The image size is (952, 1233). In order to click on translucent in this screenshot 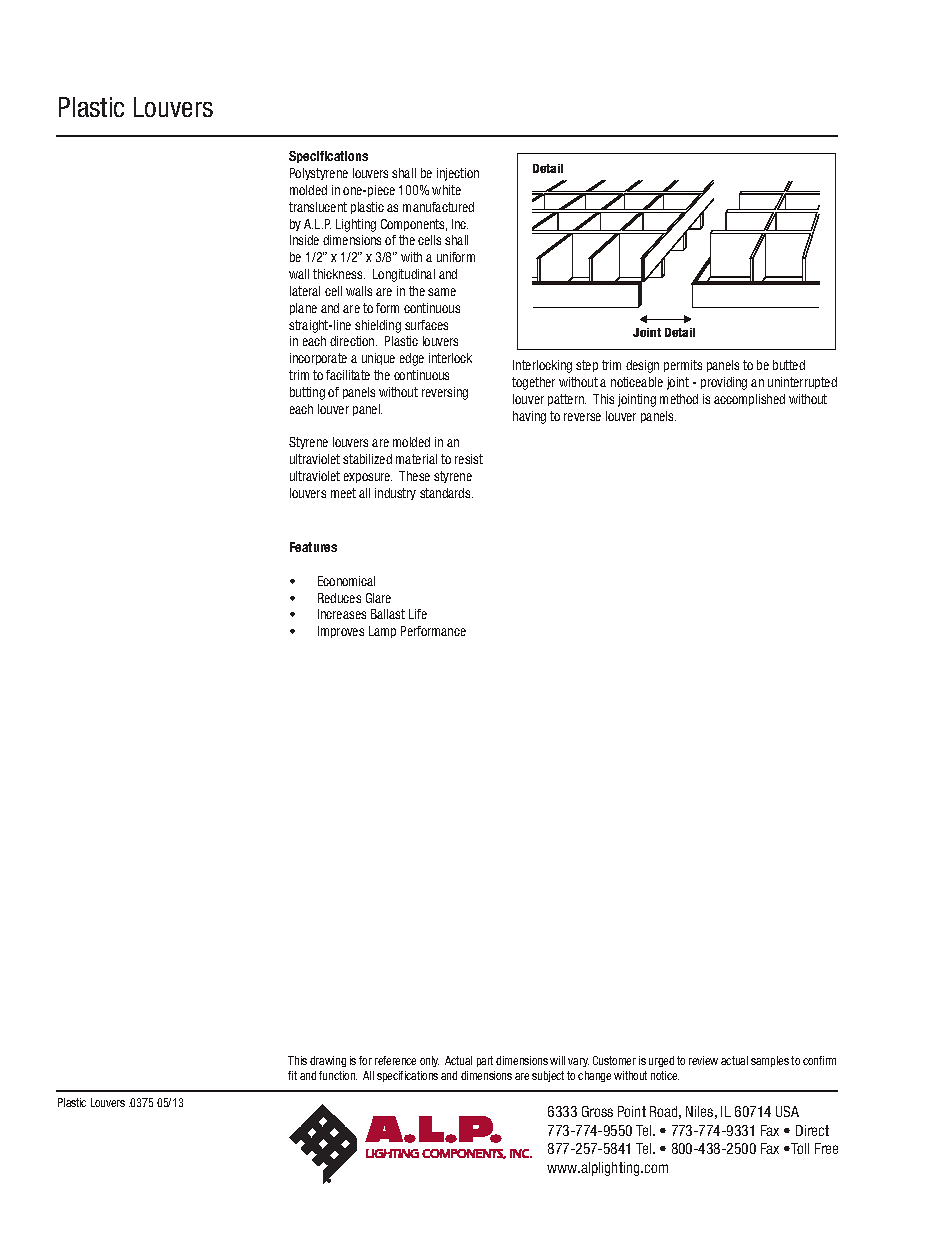, I will do `click(318, 207)`.
